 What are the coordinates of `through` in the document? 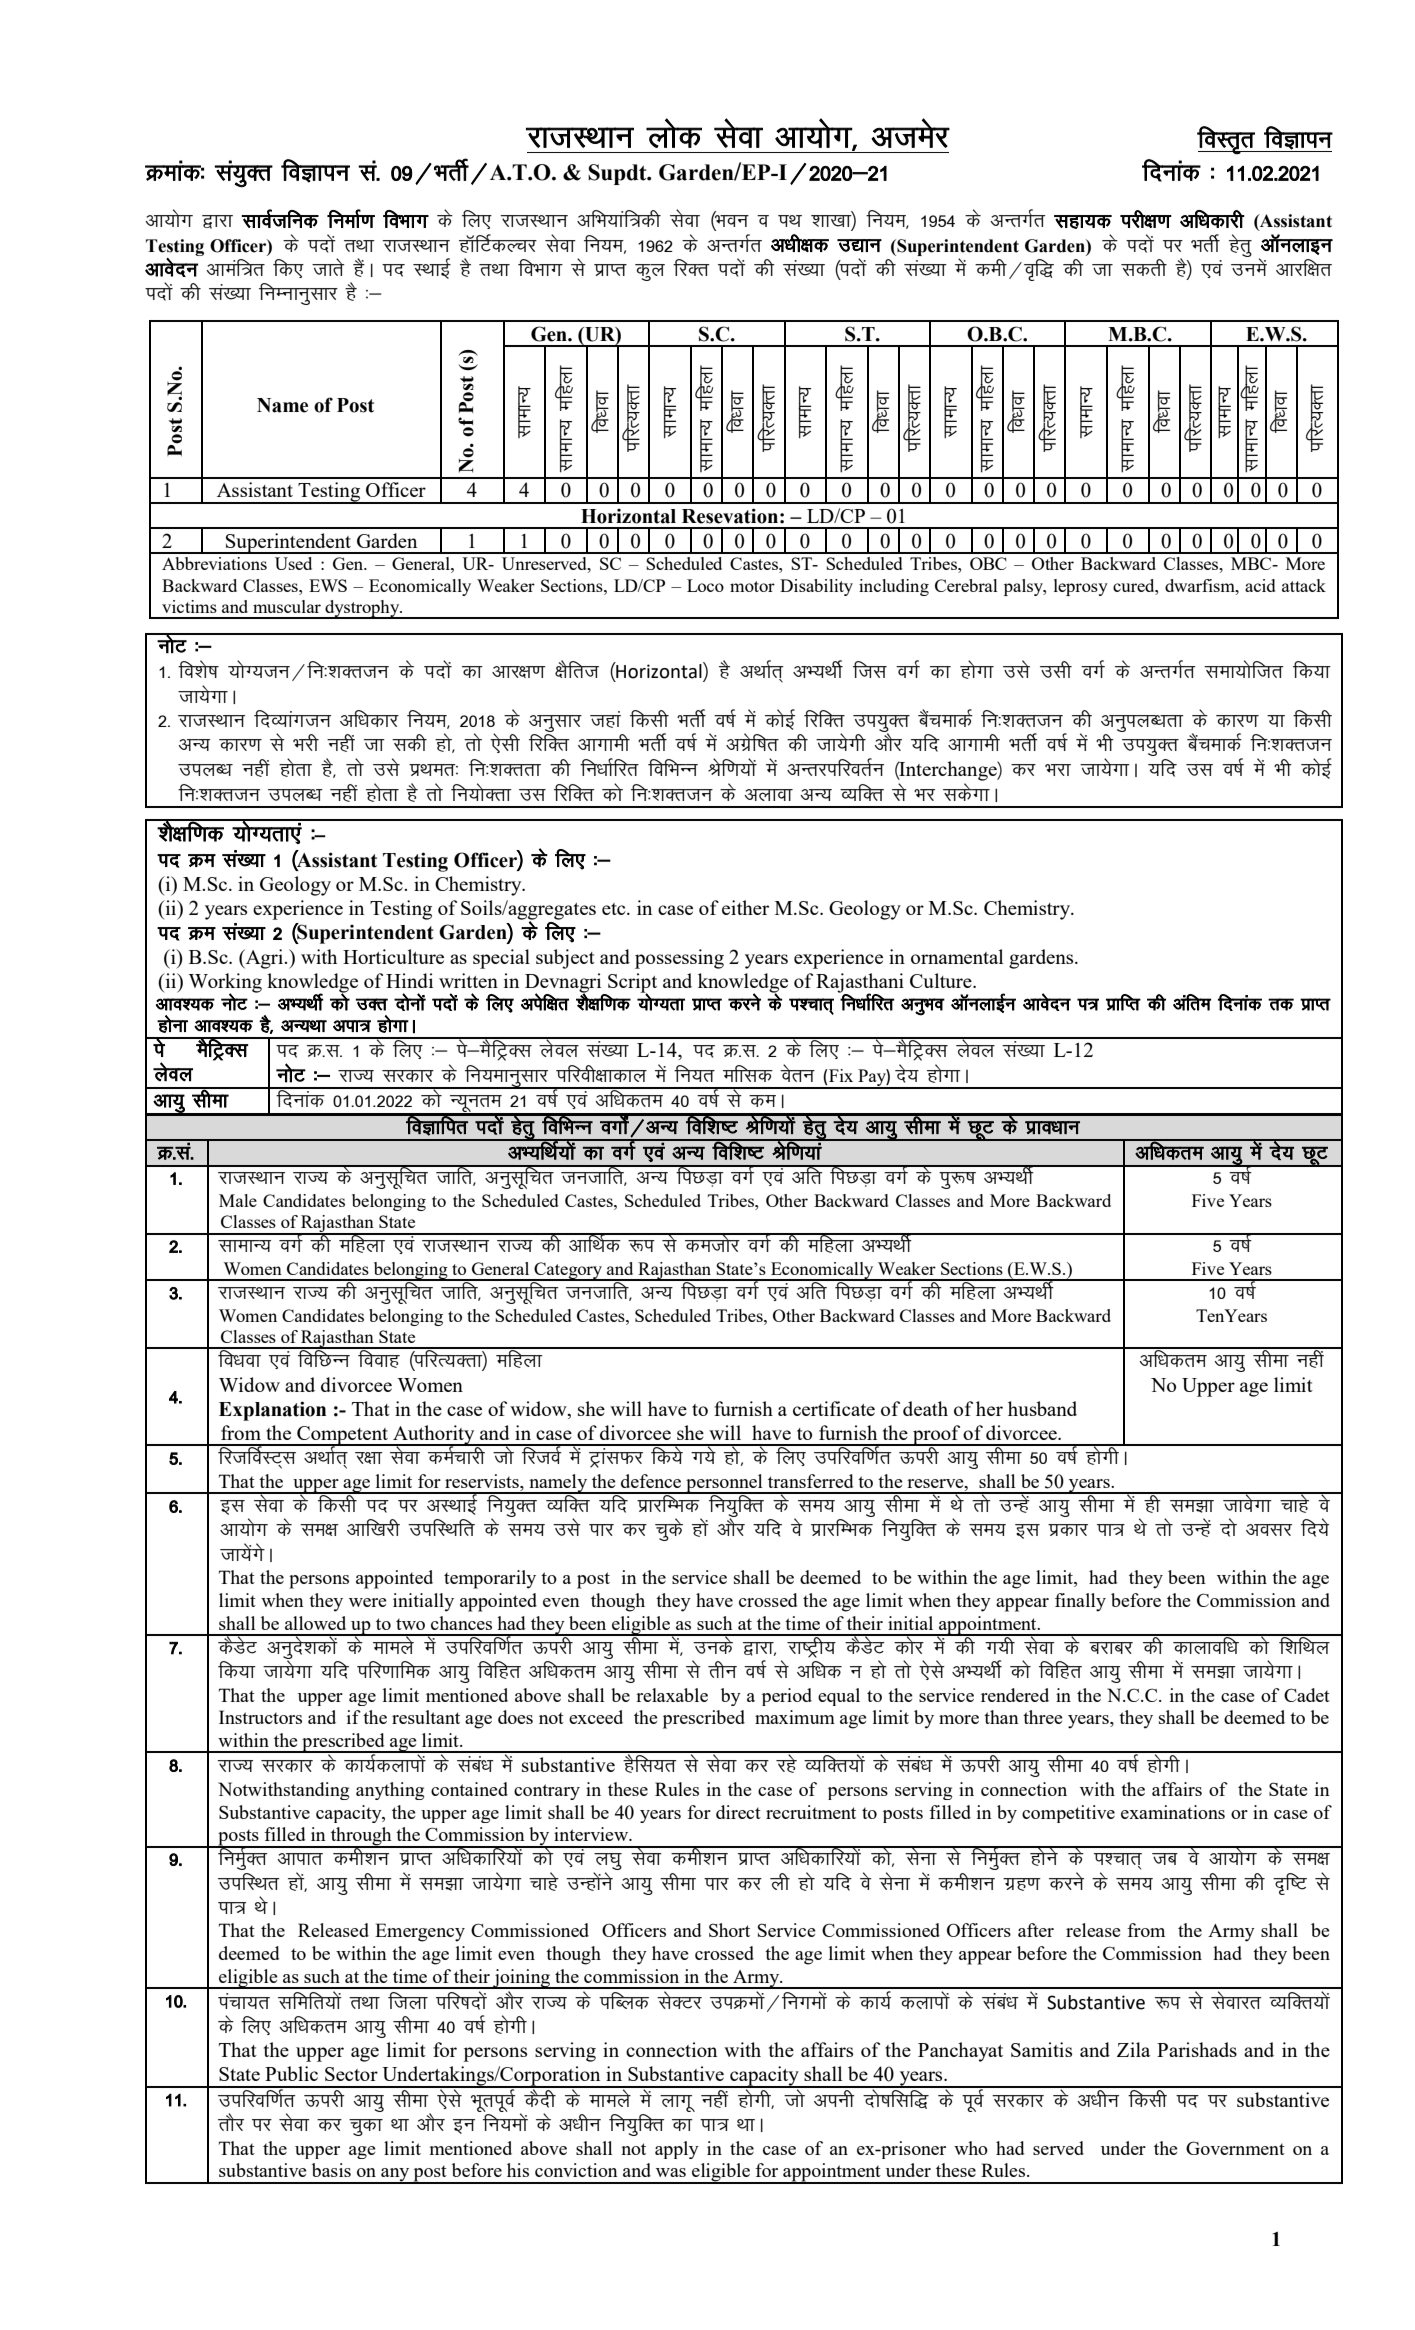 It's located at (361, 1837).
